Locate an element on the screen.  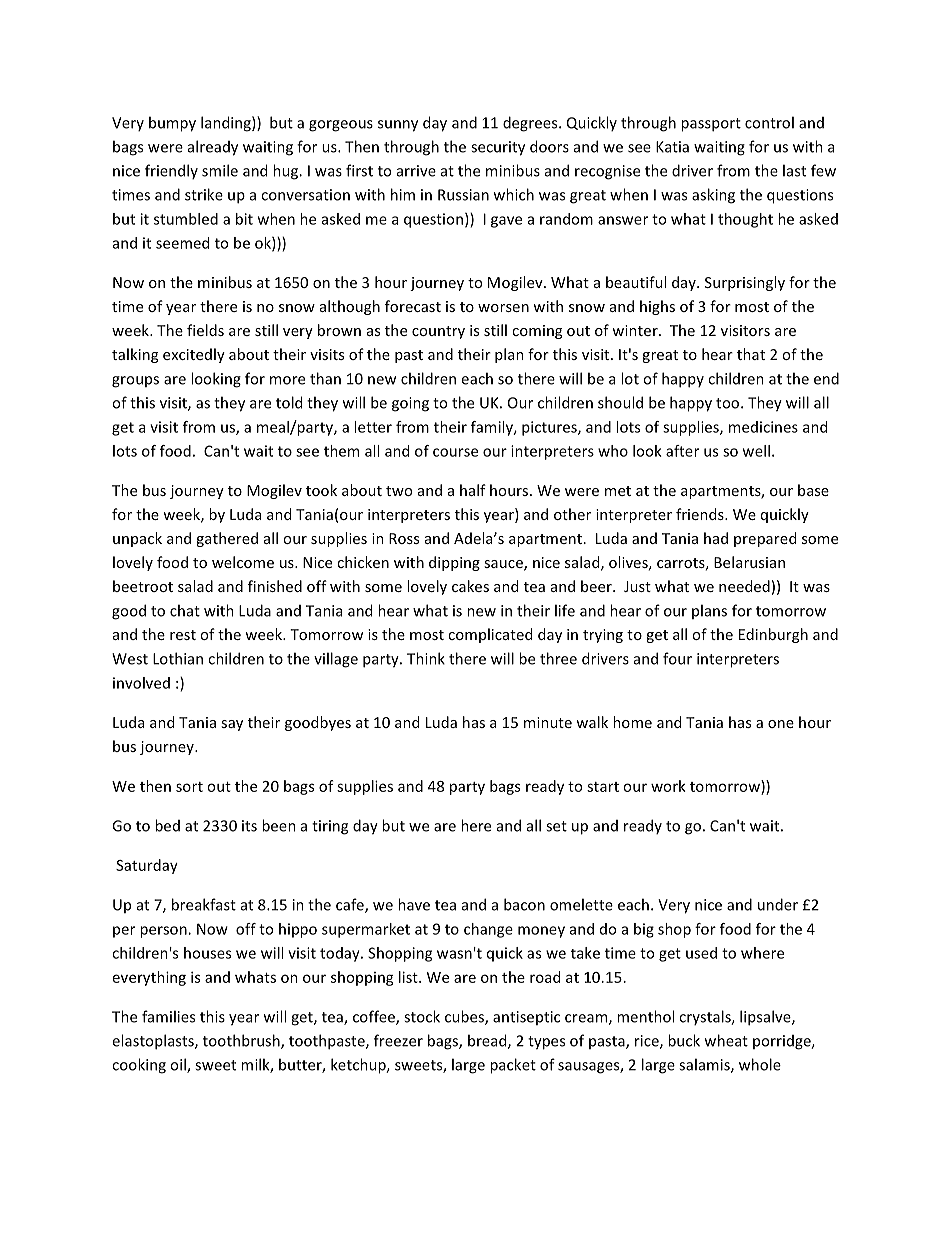
needed is located at coordinates (744, 586).
